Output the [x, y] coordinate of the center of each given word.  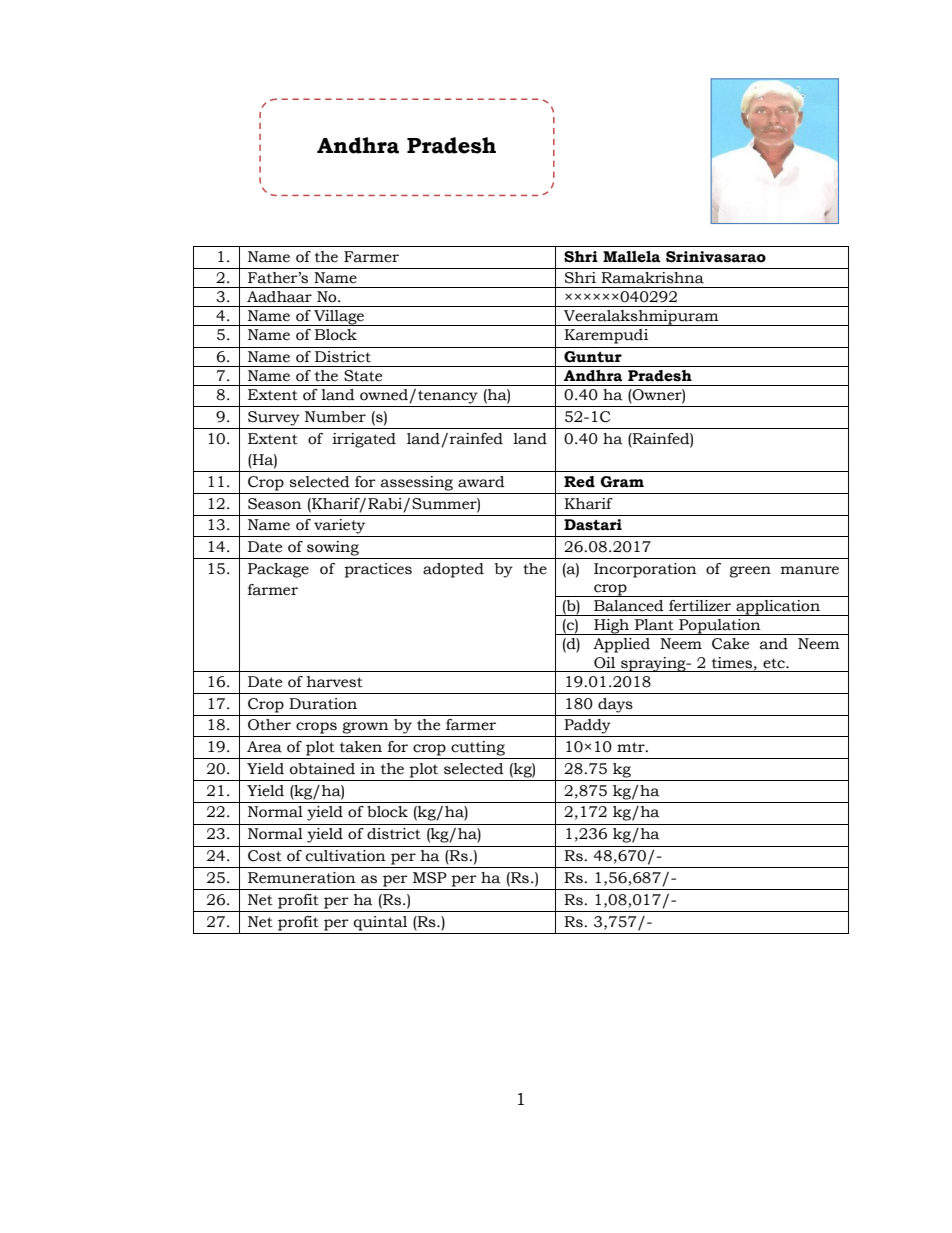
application [778, 608]
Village [339, 318]
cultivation [346, 856]
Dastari [593, 525]
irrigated [364, 440]
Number [335, 417]
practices [378, 570]
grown [365, 728]
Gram [622, 482]
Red [579, 482]
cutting [478, 748]
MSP [430, 878]
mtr [632, 747]
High [611, 627]
